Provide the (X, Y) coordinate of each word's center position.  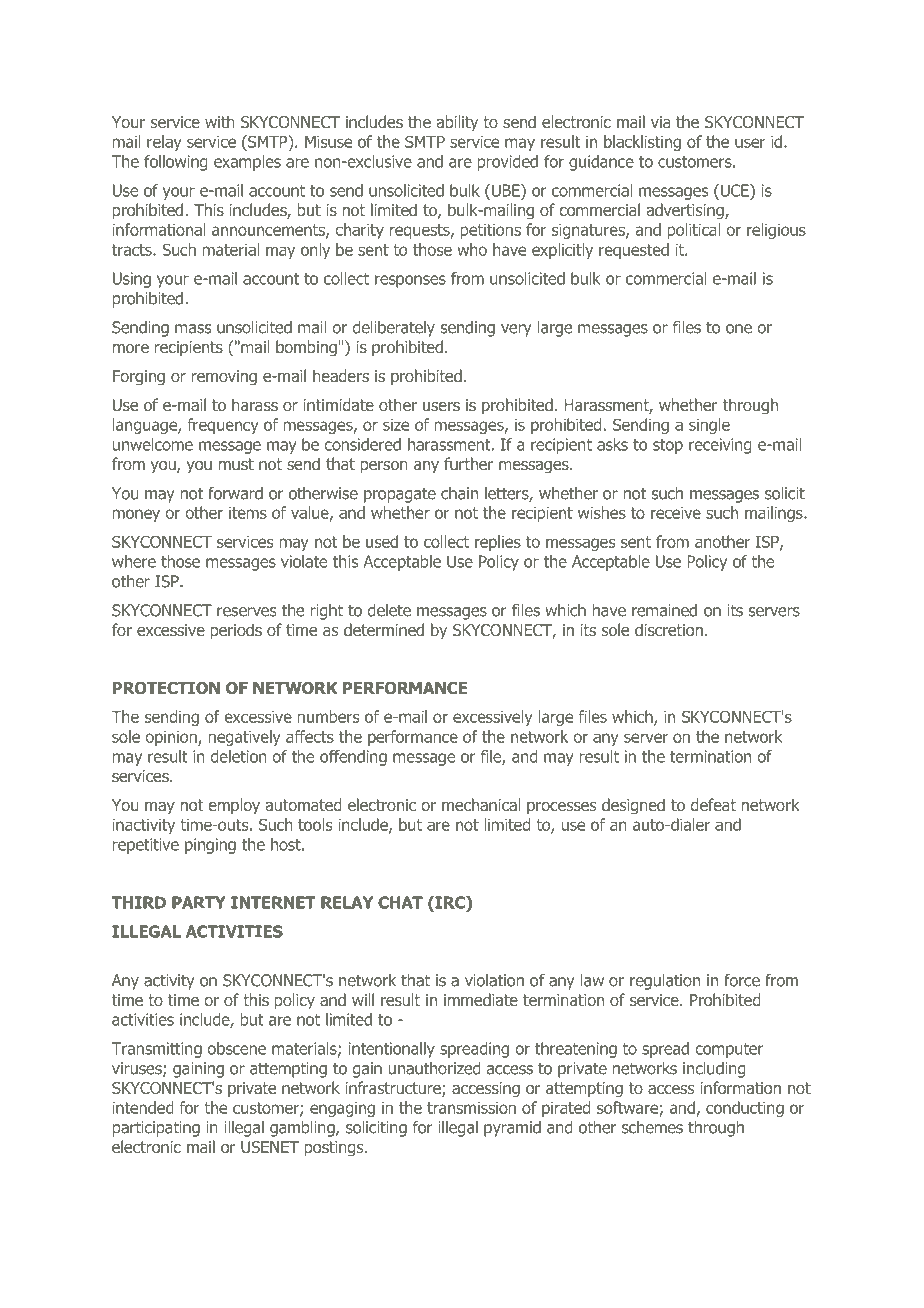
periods (236, 631)
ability (457, 123)
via (661, 122)
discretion (669, 629)
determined (384, 629)
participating (156, 1129)
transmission (471, 1108)
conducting (745, 1109)
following (175, 163)
